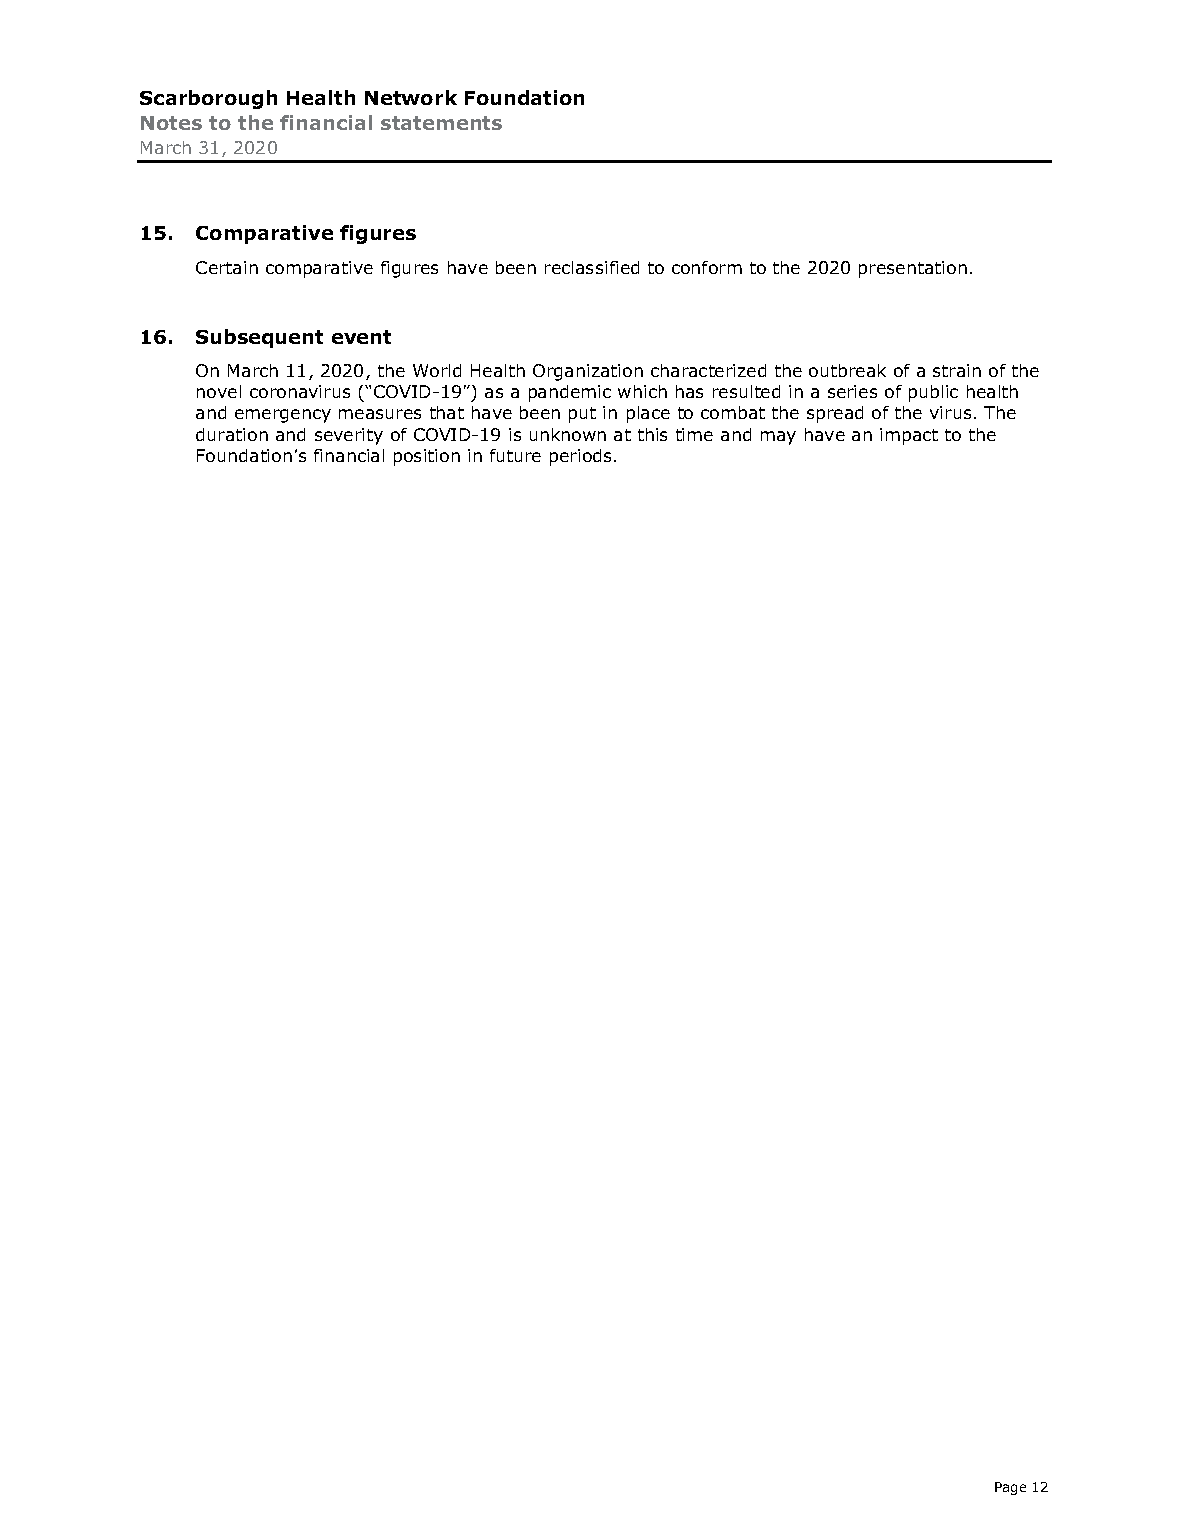 The image size is (1189, 1539). Describe the element at coordinates (515, 455) in the screenshot. I see `future` at that location.
